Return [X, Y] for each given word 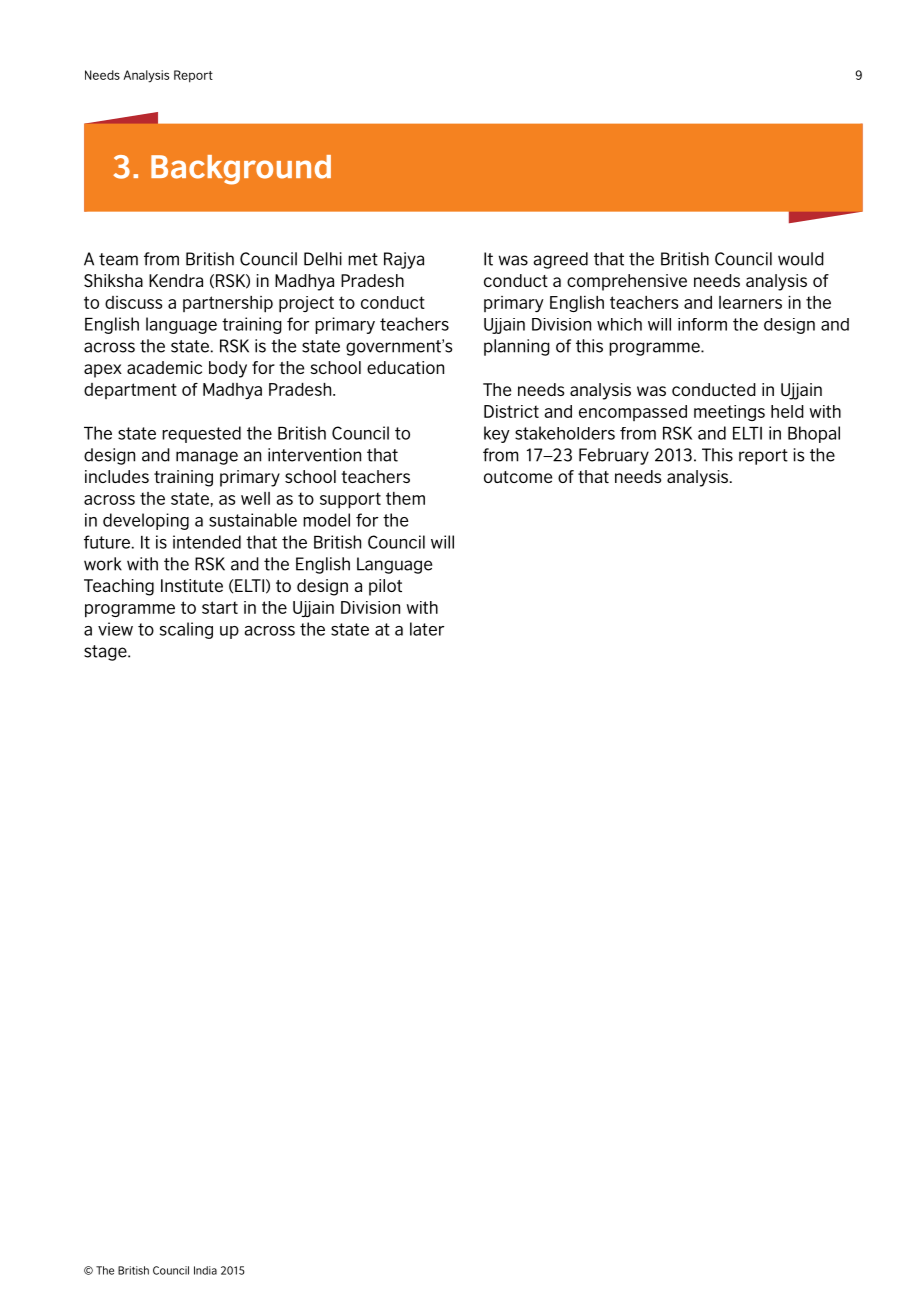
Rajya [404, 260]
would [801, 259]
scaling [186, 630]
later [427, 629]
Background [241, 170]
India [205, 1270]
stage [106, 653]
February [614, 456]
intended [207, 542]
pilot [385, 587]
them [405, 498]
